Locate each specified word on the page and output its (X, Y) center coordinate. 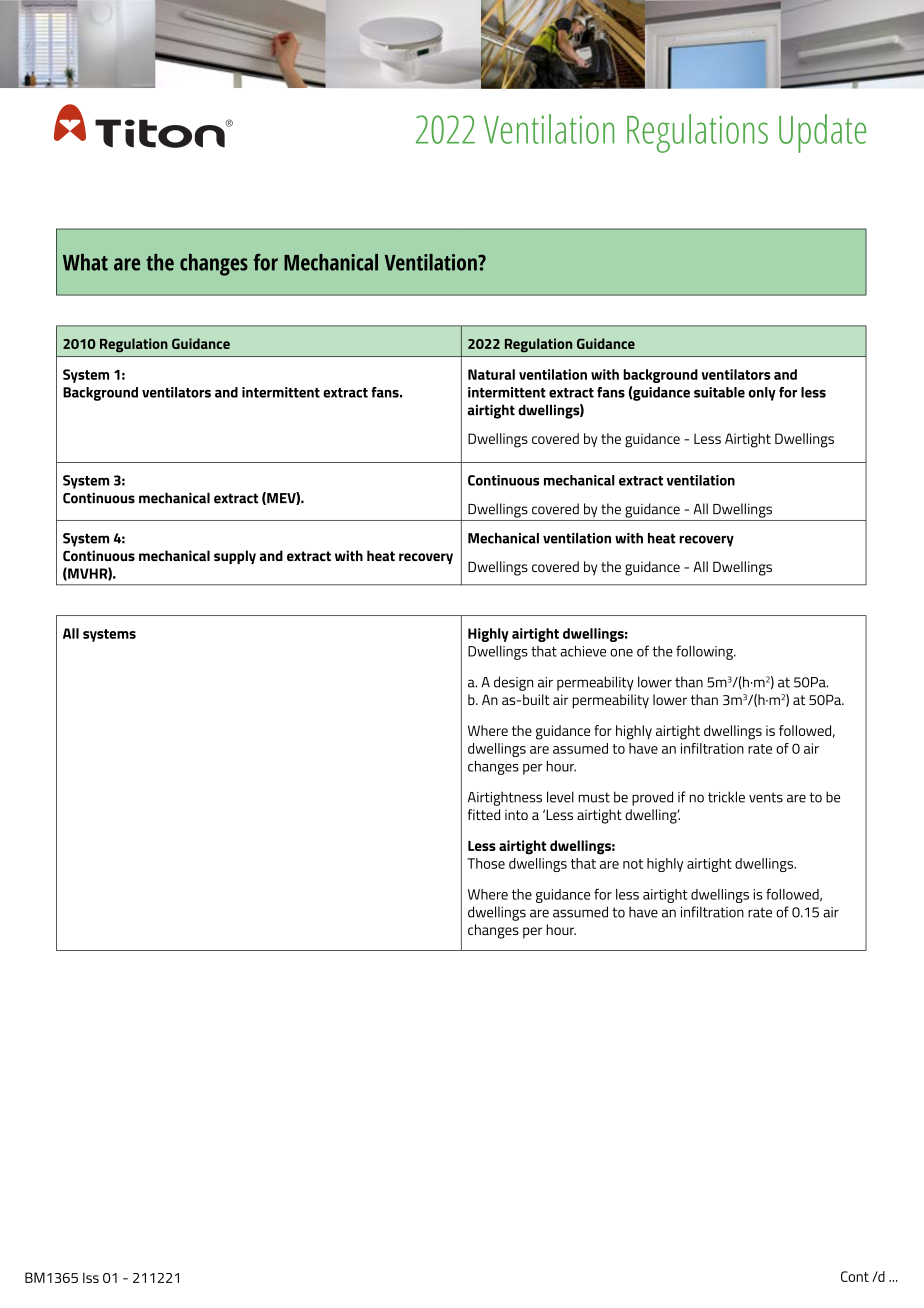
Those (486, 863)
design (513, 683)
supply (235, 557)
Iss (91, 1277)
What (85, 262)
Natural (491, 374)
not (633, 864)
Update (822, 133)
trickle (726, 797)
